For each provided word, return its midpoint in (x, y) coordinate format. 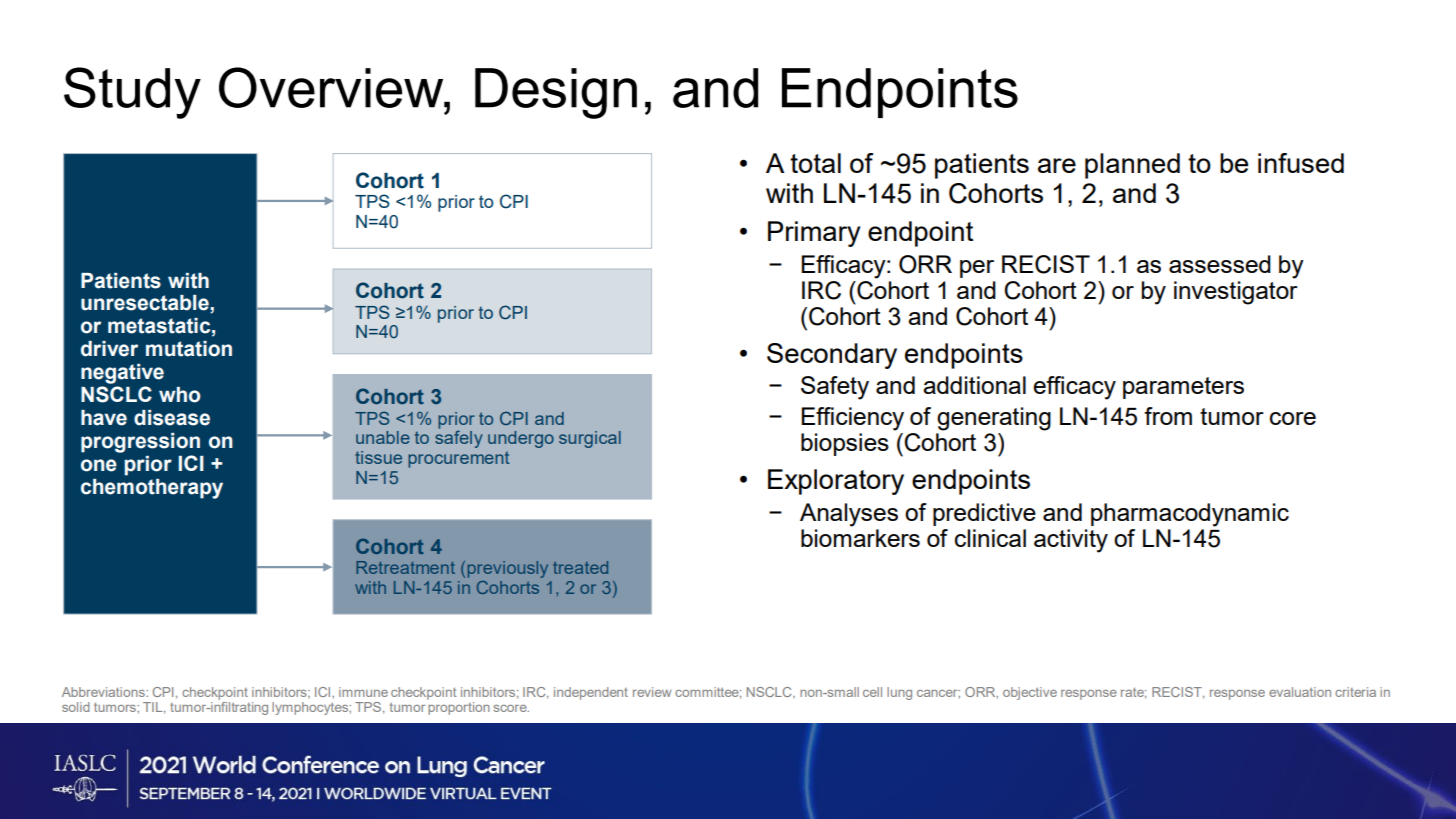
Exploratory (836, 482)
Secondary (832, 356)
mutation (189, 349)
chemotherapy (152, 489)
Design (556, 93)
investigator (1236, 293)
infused (1301, 163)
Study (132, 93)
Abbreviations (104, 692)
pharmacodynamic (1190, 515)
